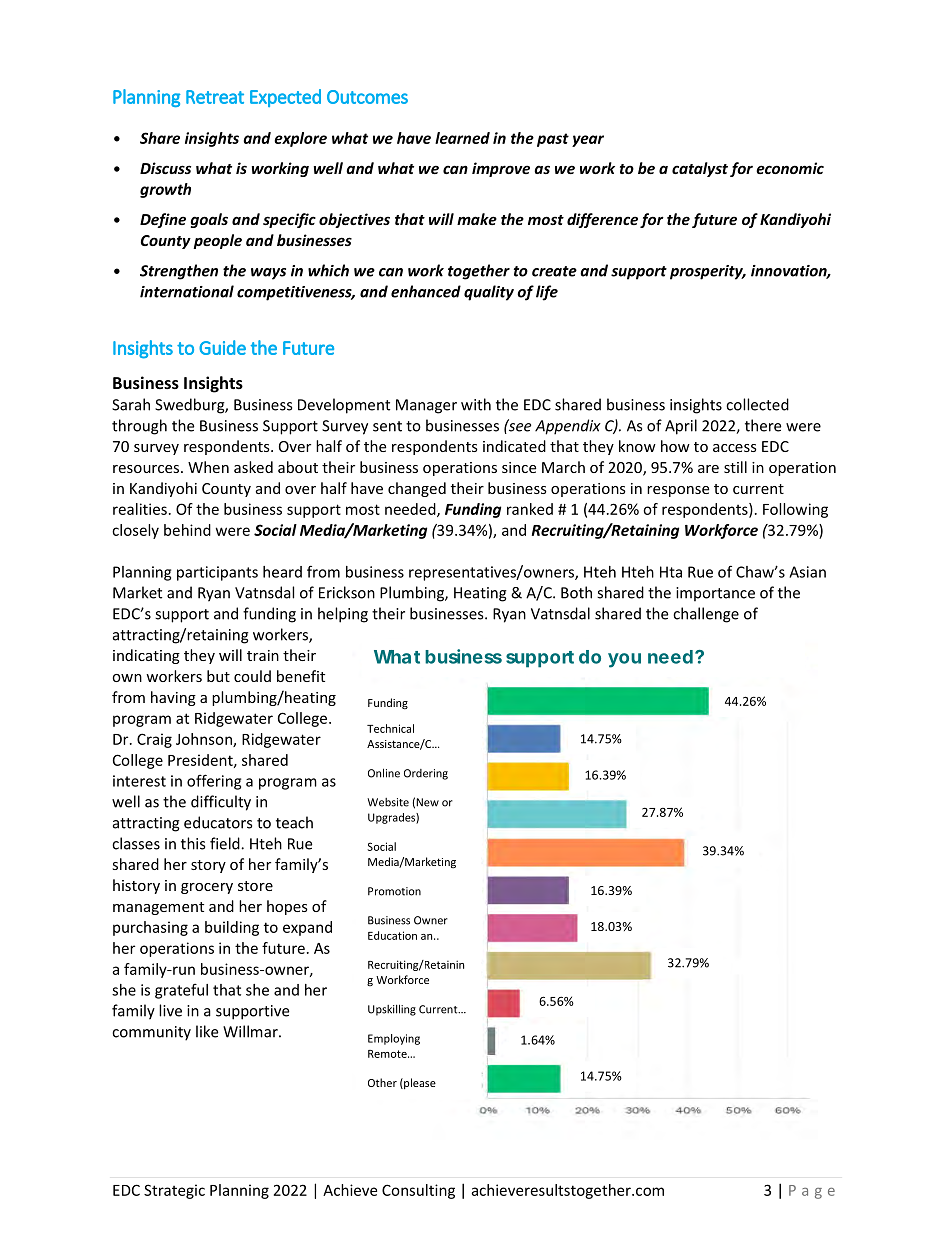 This image has width=952, height=1233. I want to click on Strategic, so click(174, 1191).
